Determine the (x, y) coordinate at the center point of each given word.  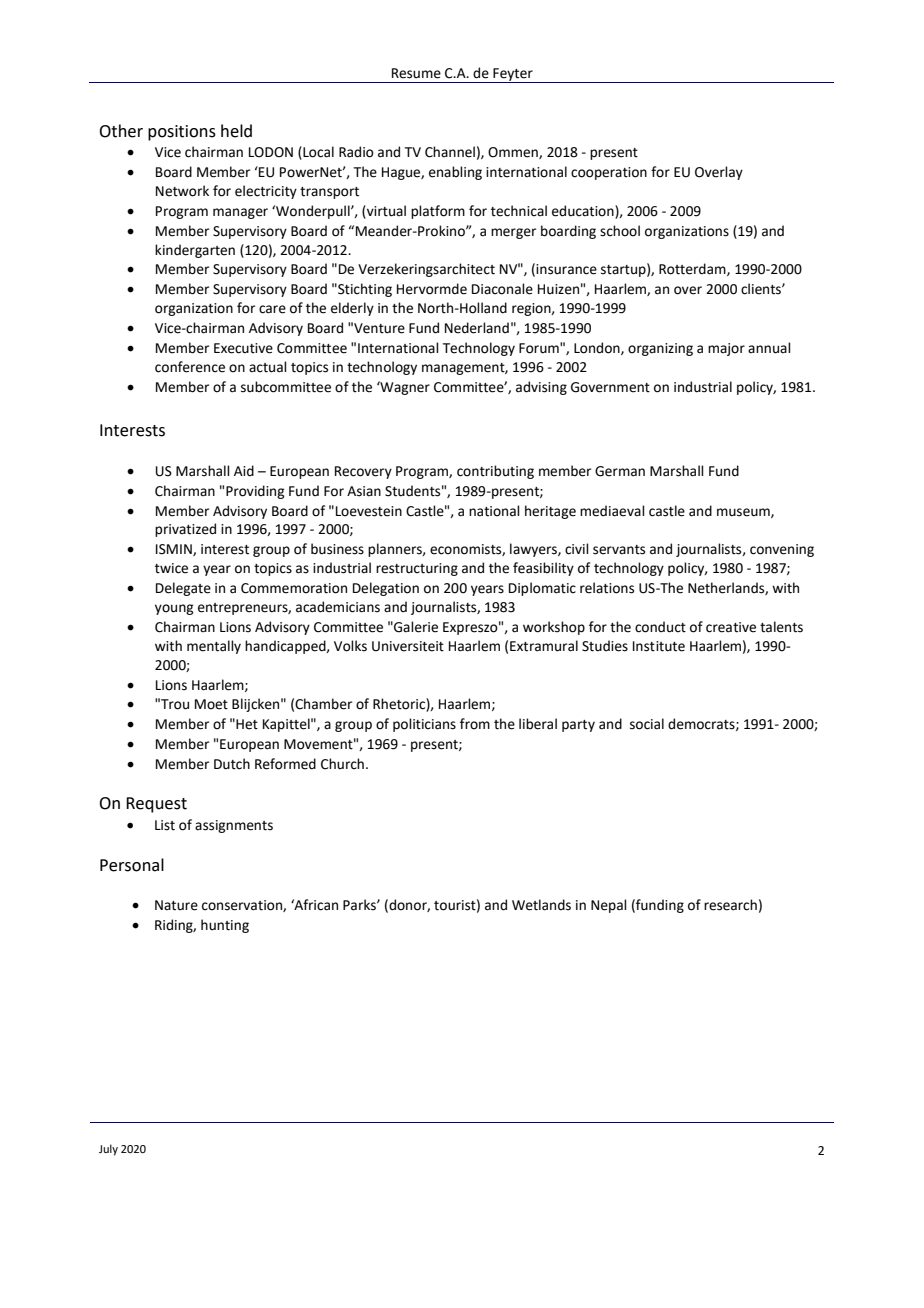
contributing (495, 472)
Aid (244, 471)
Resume (416, 73)
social (647, 724)
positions (182, 133)
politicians (424, 725)
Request (156, 805)
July (108, 1150)
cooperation (609, 173)
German (620, 471)
